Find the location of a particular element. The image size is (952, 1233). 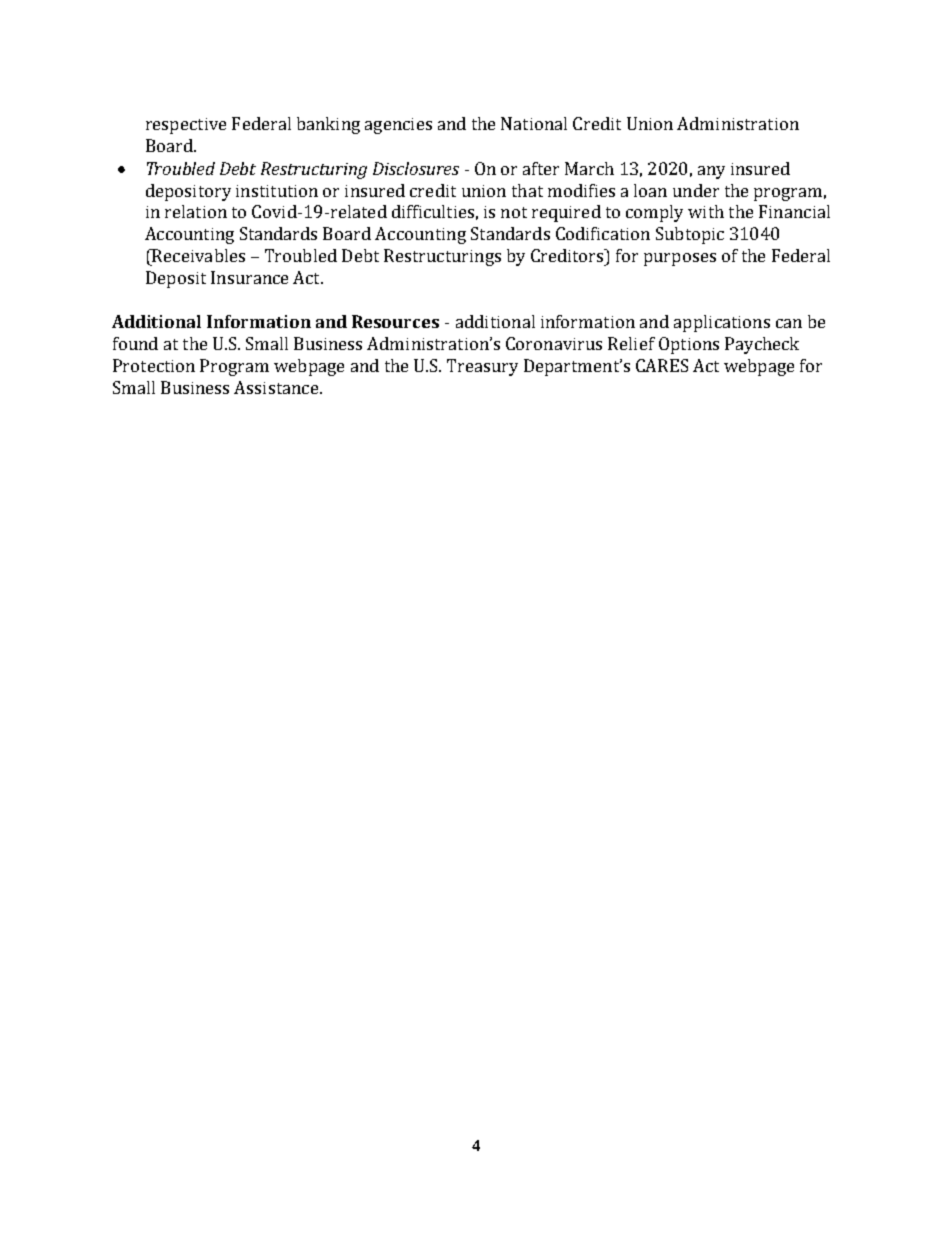

National is located at coordinates (534, 123).
